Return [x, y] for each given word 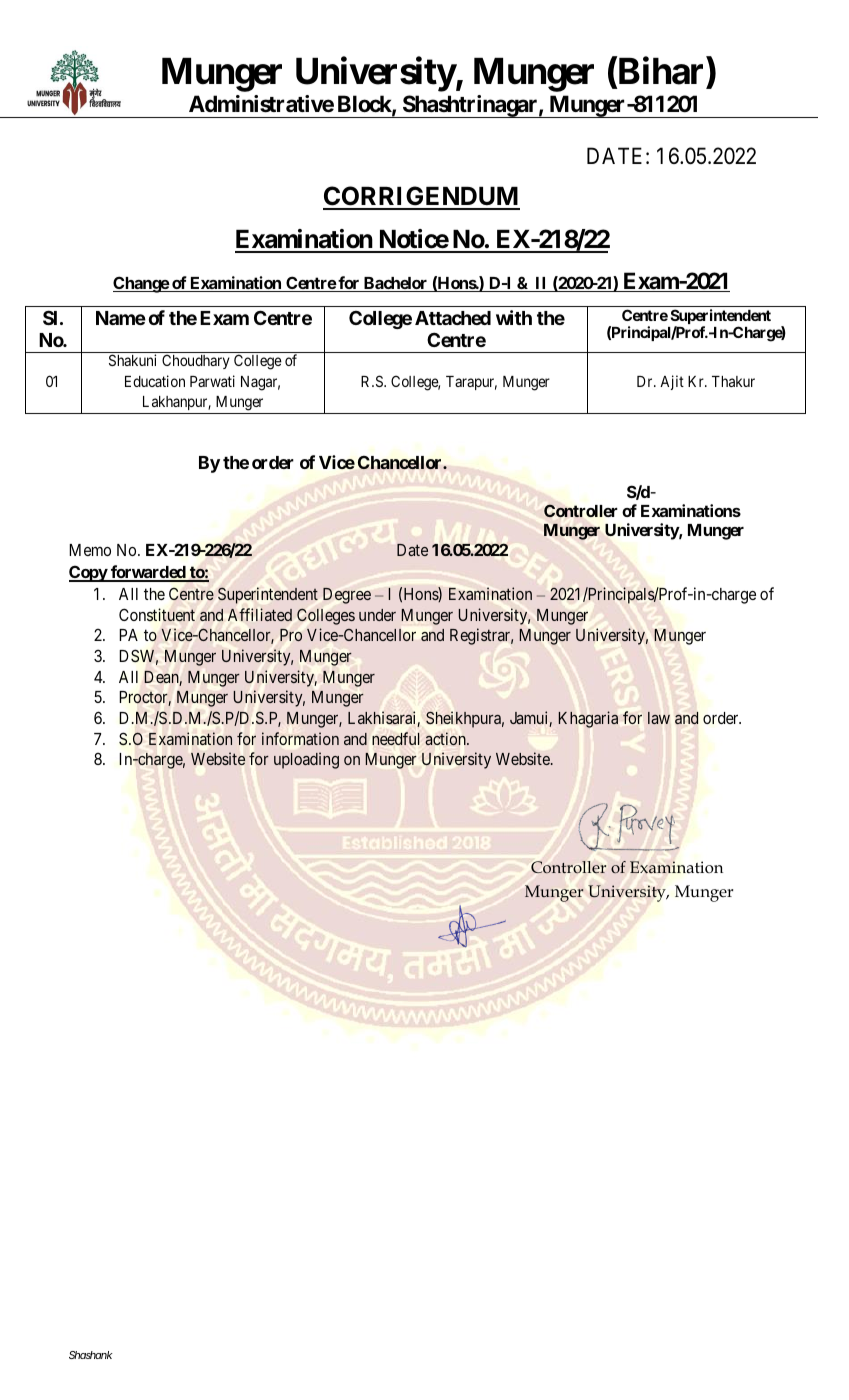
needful [396, 738]
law [659, 718]
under [377, 615]
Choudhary [196, 361]
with [514, 317]
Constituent [157, 615]
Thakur [733, 381]
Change [141, 284]
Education [155, 381]
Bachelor [395, 284]
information [300, 738]
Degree [347, 596]
